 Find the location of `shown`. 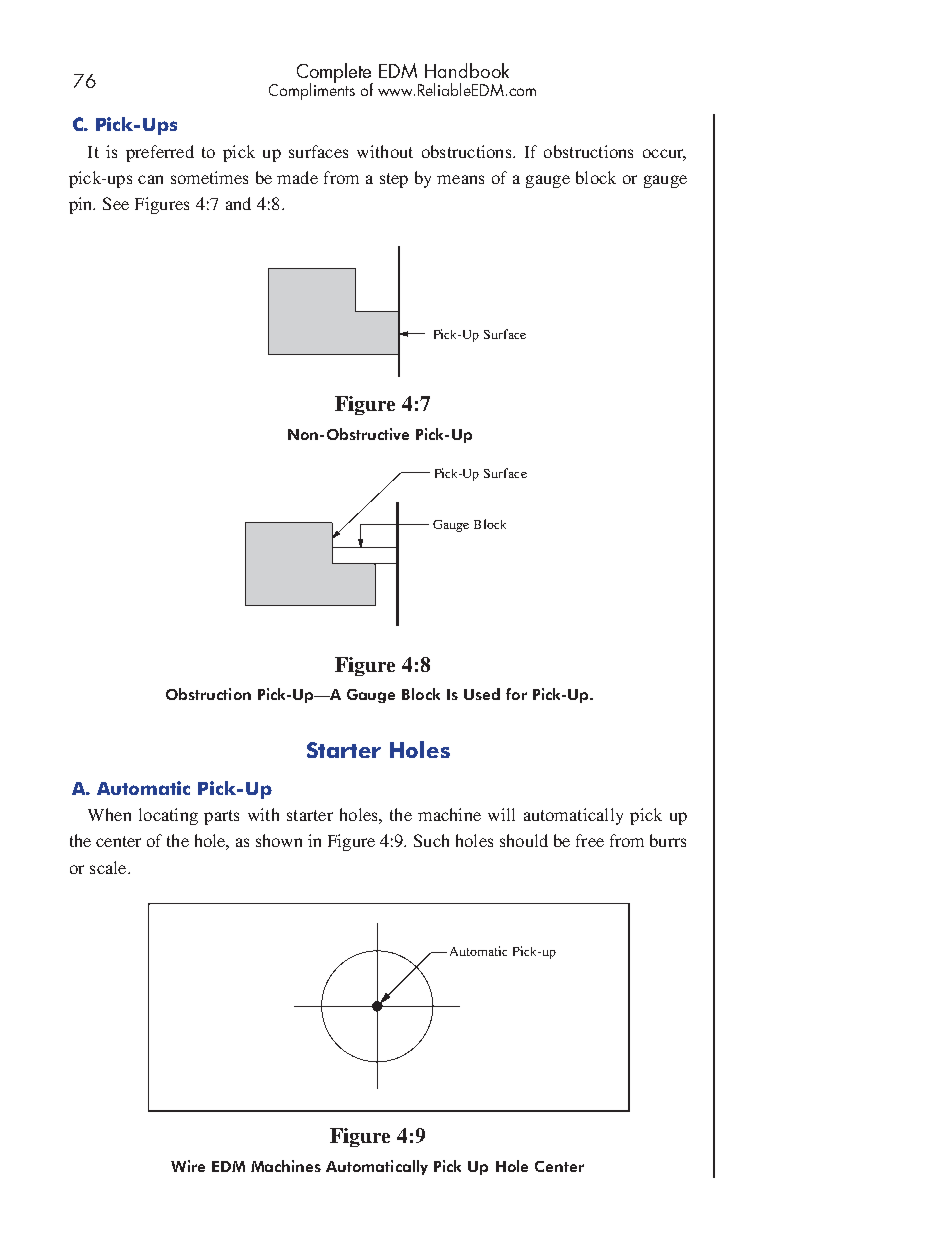

shown is located at coordinates (279, 840).
